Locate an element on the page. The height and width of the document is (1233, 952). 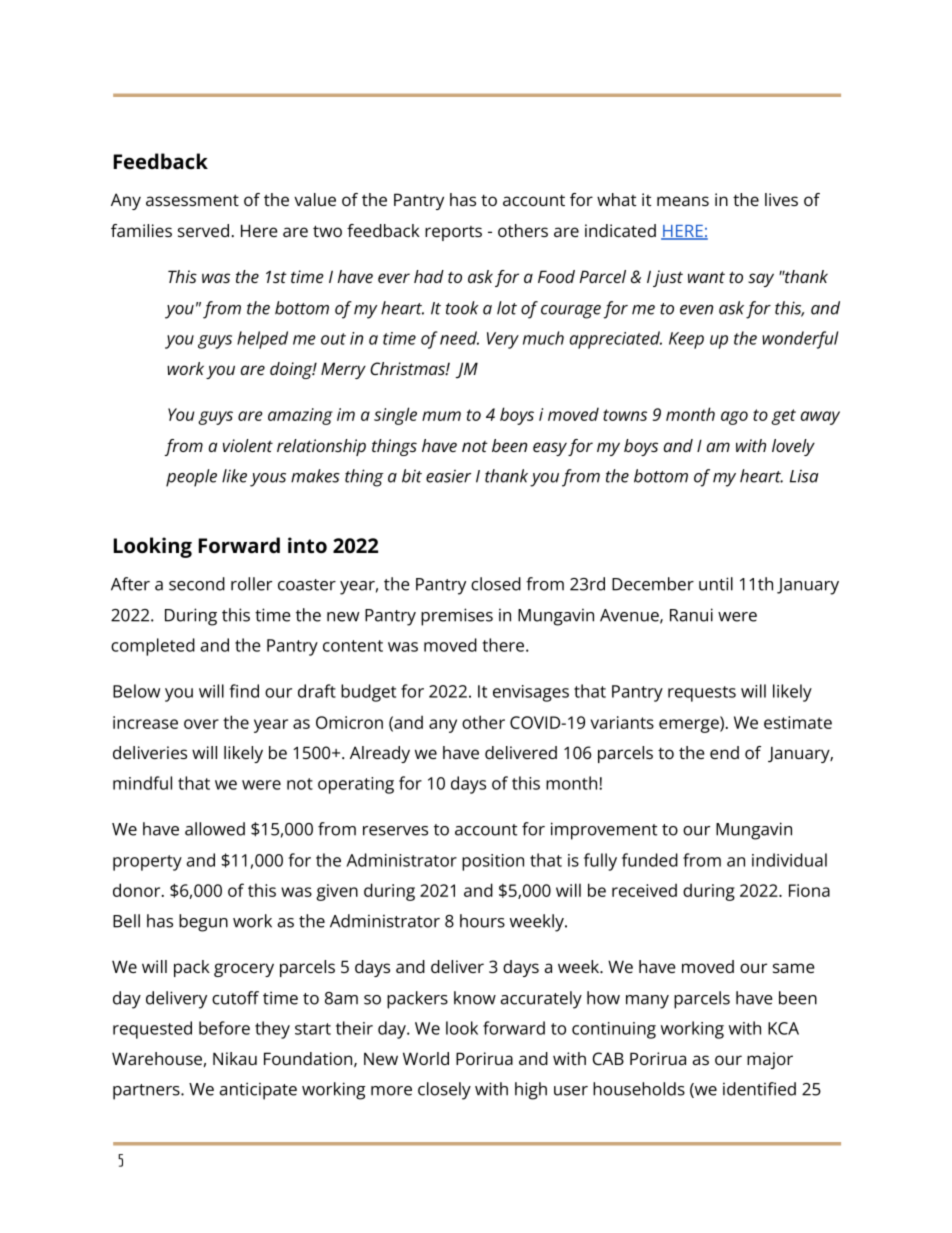
premises is located at coordinates (457, 617).
